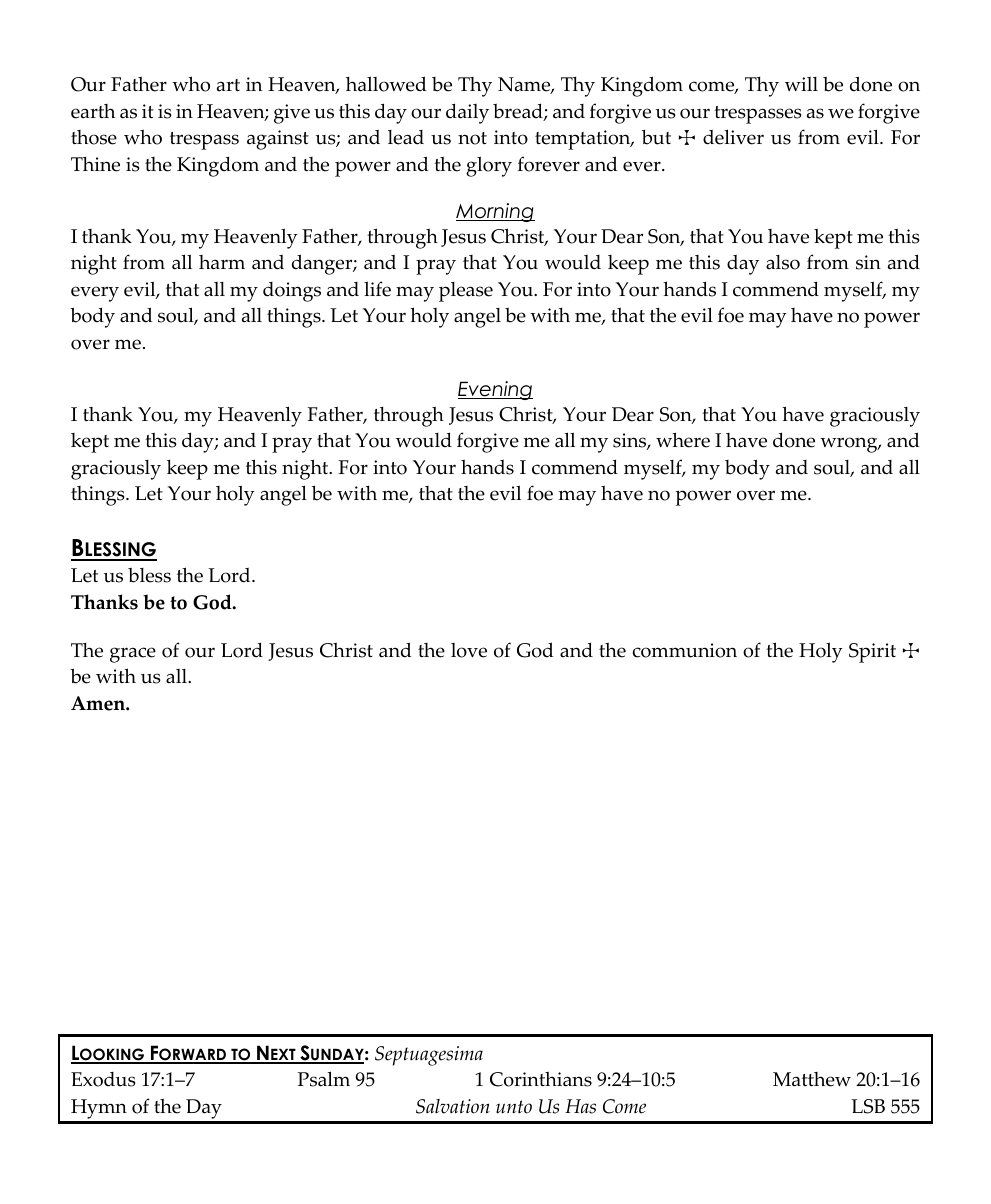  I want to click on doings, so click(292, 292).
